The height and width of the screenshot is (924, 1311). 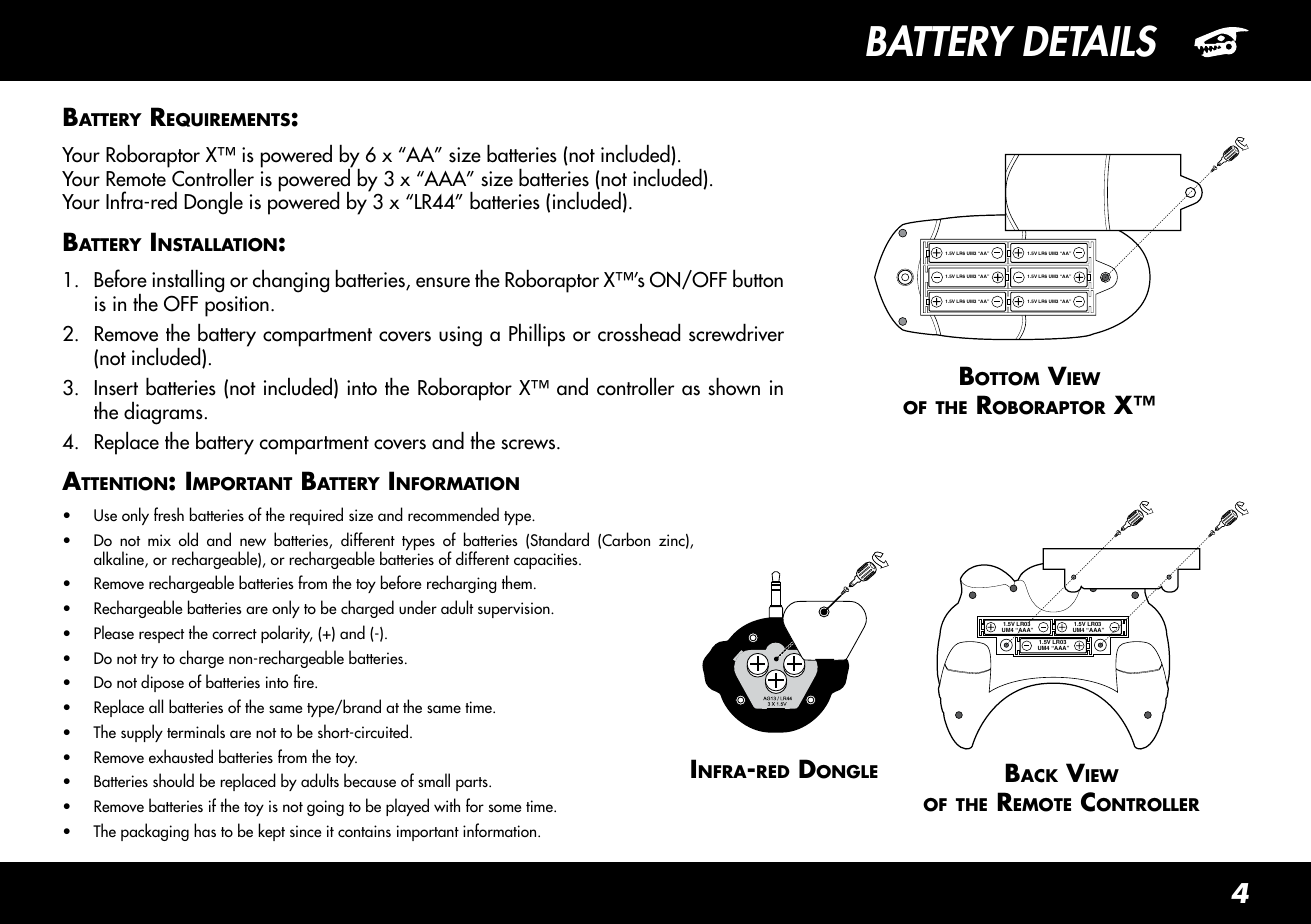 I want to click on capacities, so click(x=547, y=561).
